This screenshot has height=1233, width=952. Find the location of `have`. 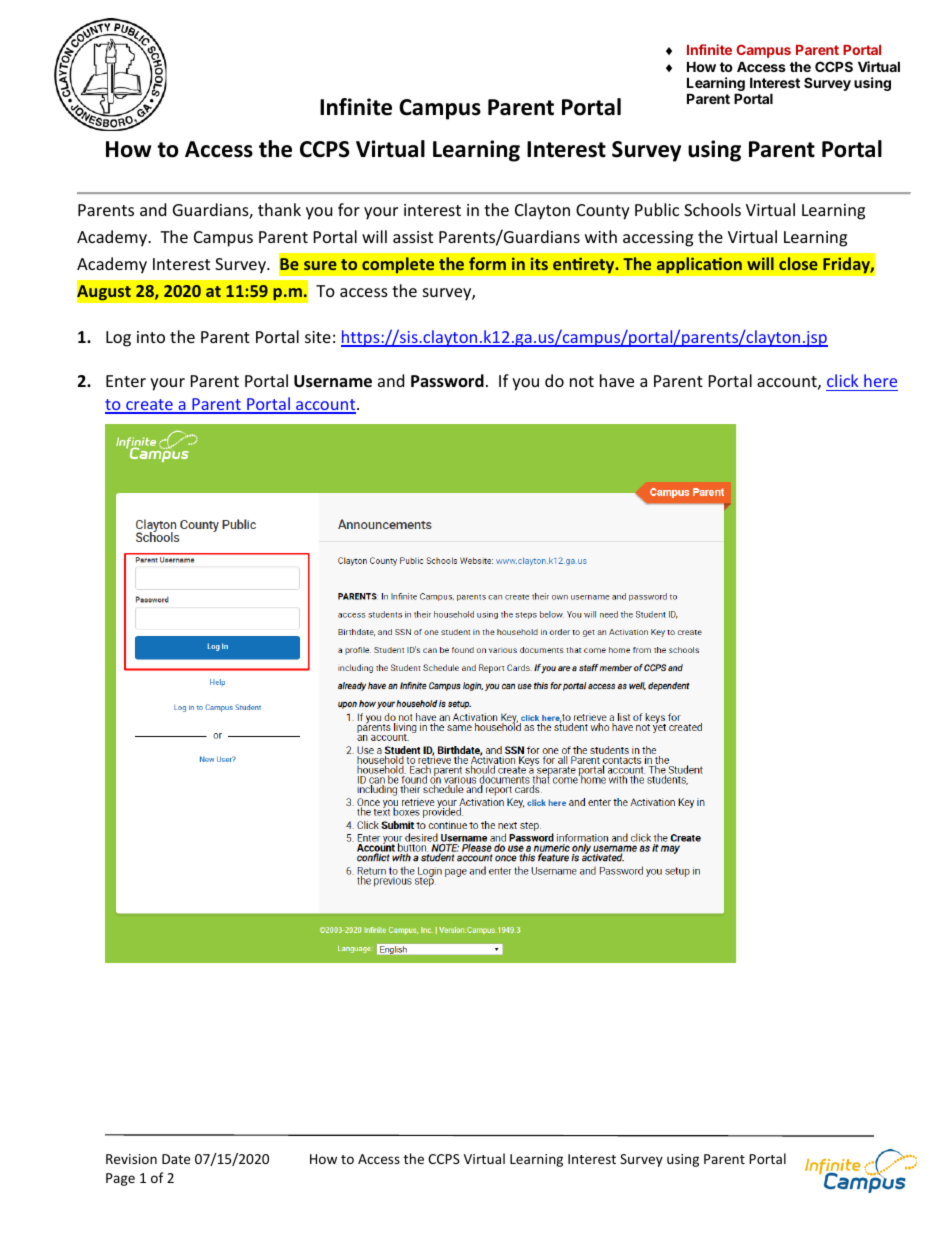

have is located at coordinates (617, 380).
